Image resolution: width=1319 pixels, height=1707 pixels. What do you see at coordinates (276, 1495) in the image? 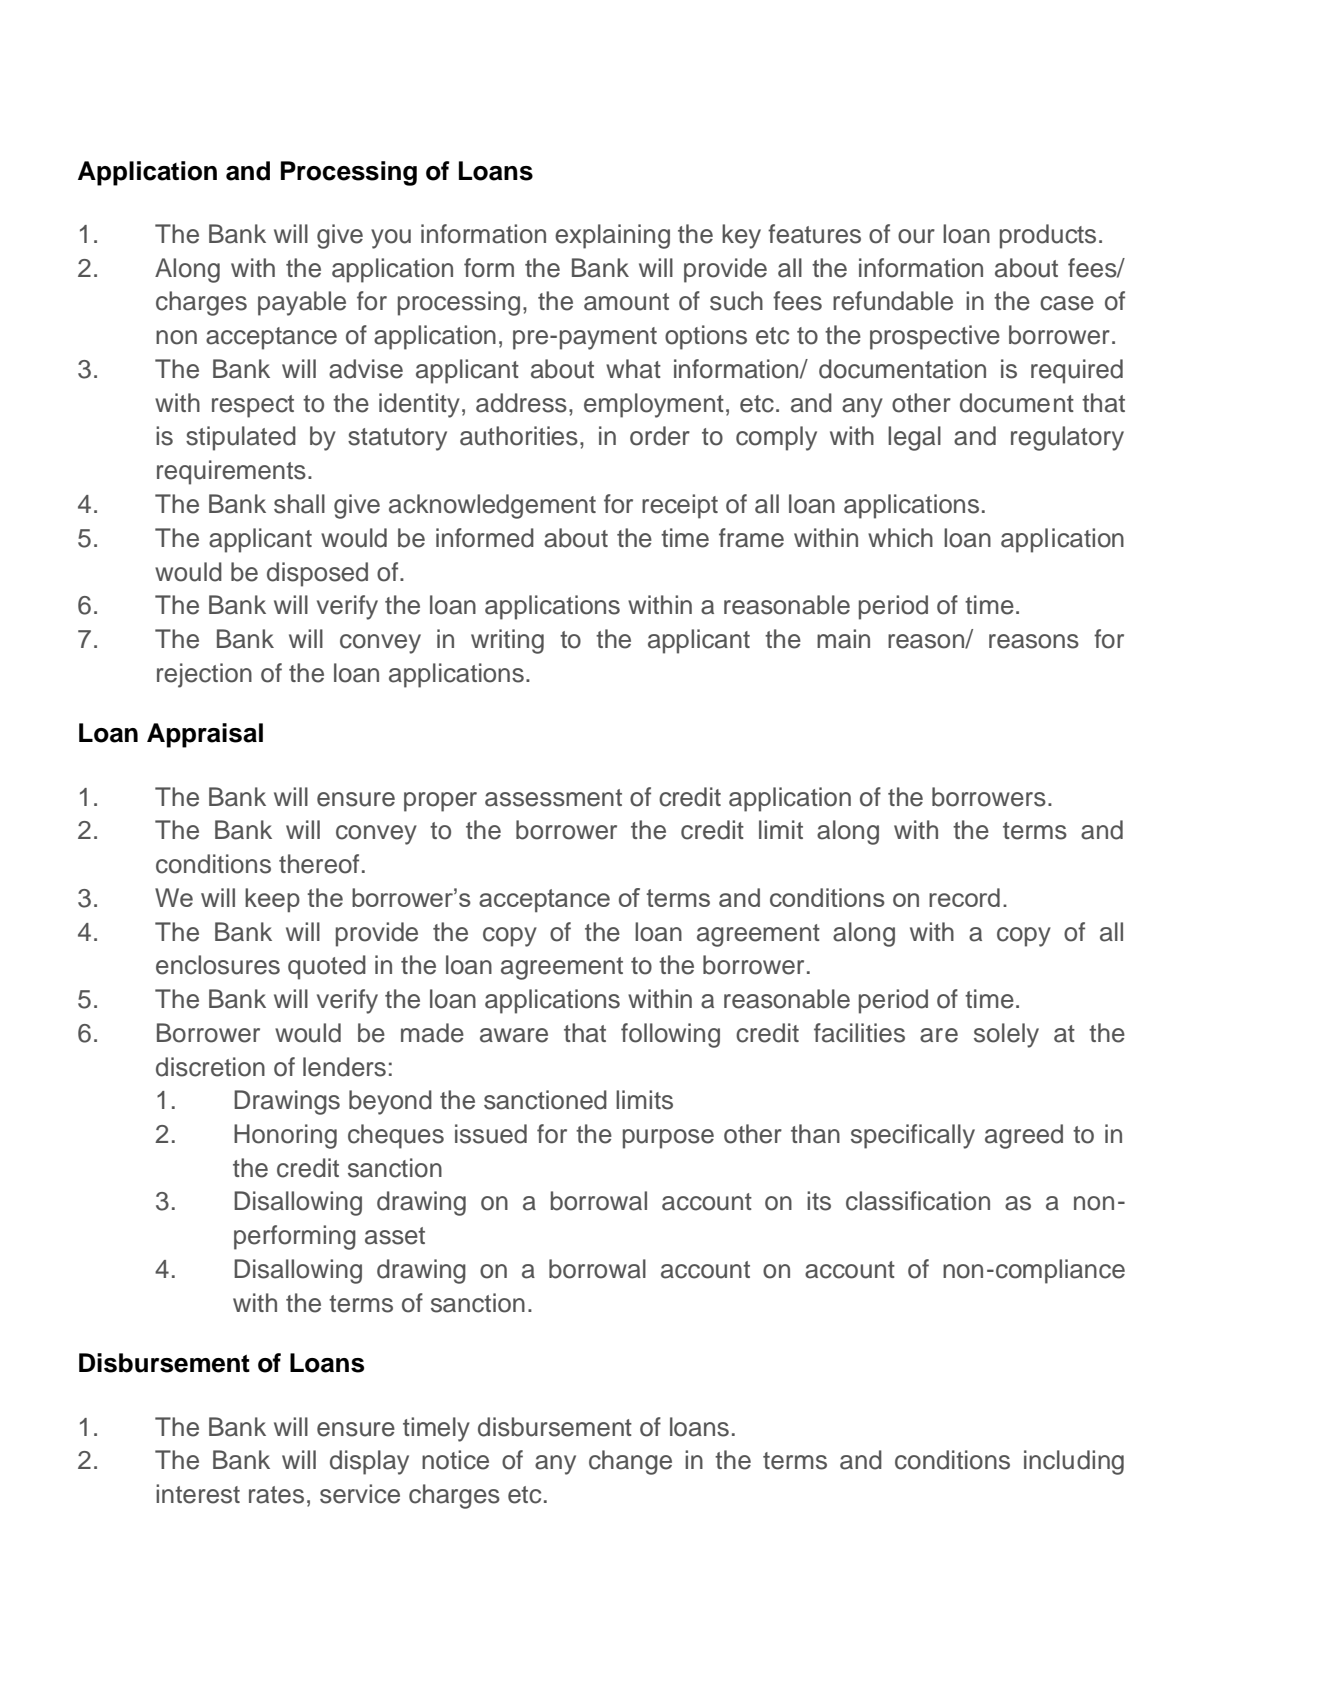
I see `rates` at bounding box center [276, 1495].
